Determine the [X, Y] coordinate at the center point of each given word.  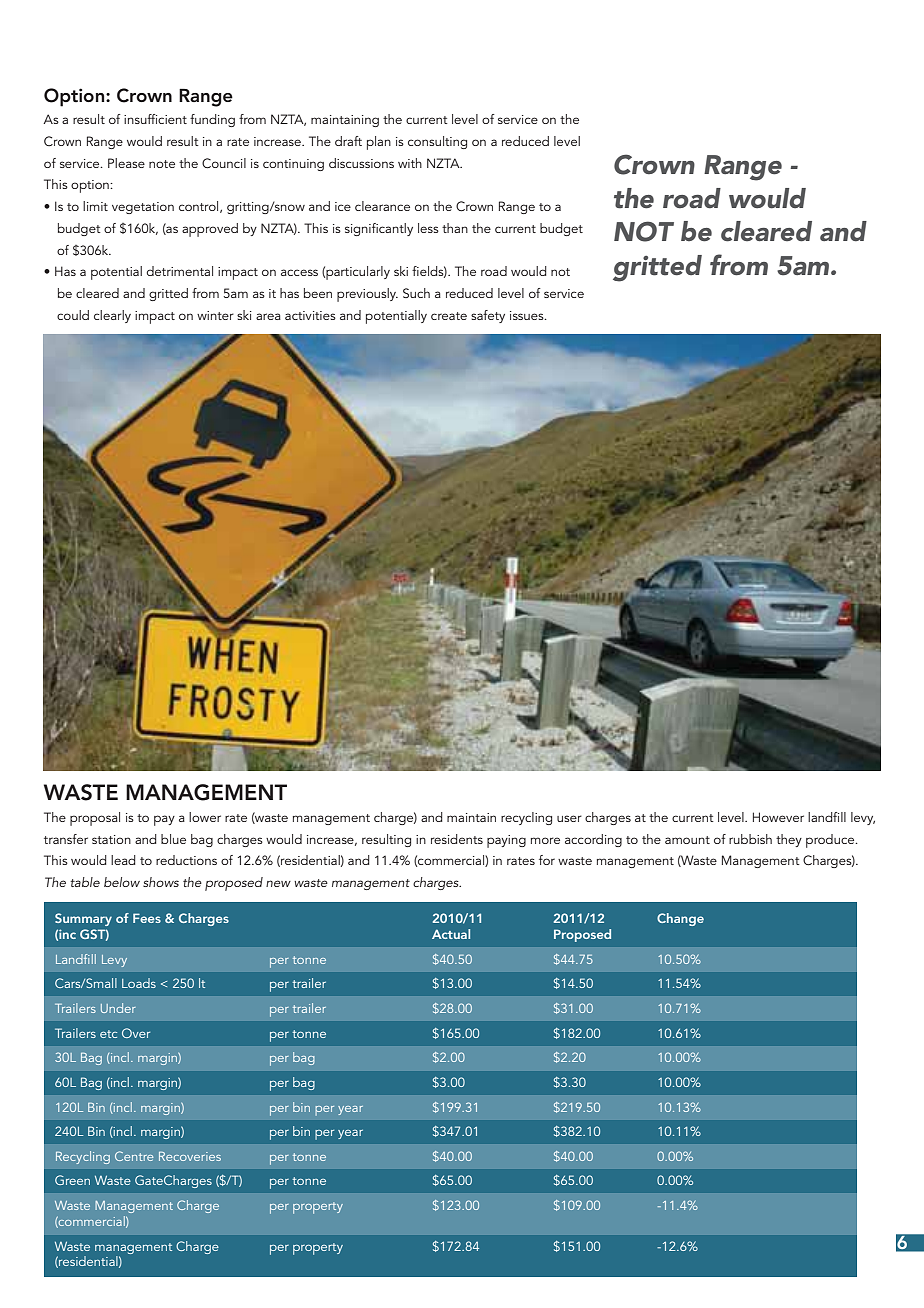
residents [457, 839]
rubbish [750, 839]
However [778, 817]
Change [680, 919]
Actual [451, 934]
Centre [134, 1156]
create [449, 316]
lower [205, 817]
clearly [112, 316]
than [455, 228]
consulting [437, 142]
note [162, 164]
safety [488, 316]
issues [528, 315]
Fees [147, 918]
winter [215, 315]
